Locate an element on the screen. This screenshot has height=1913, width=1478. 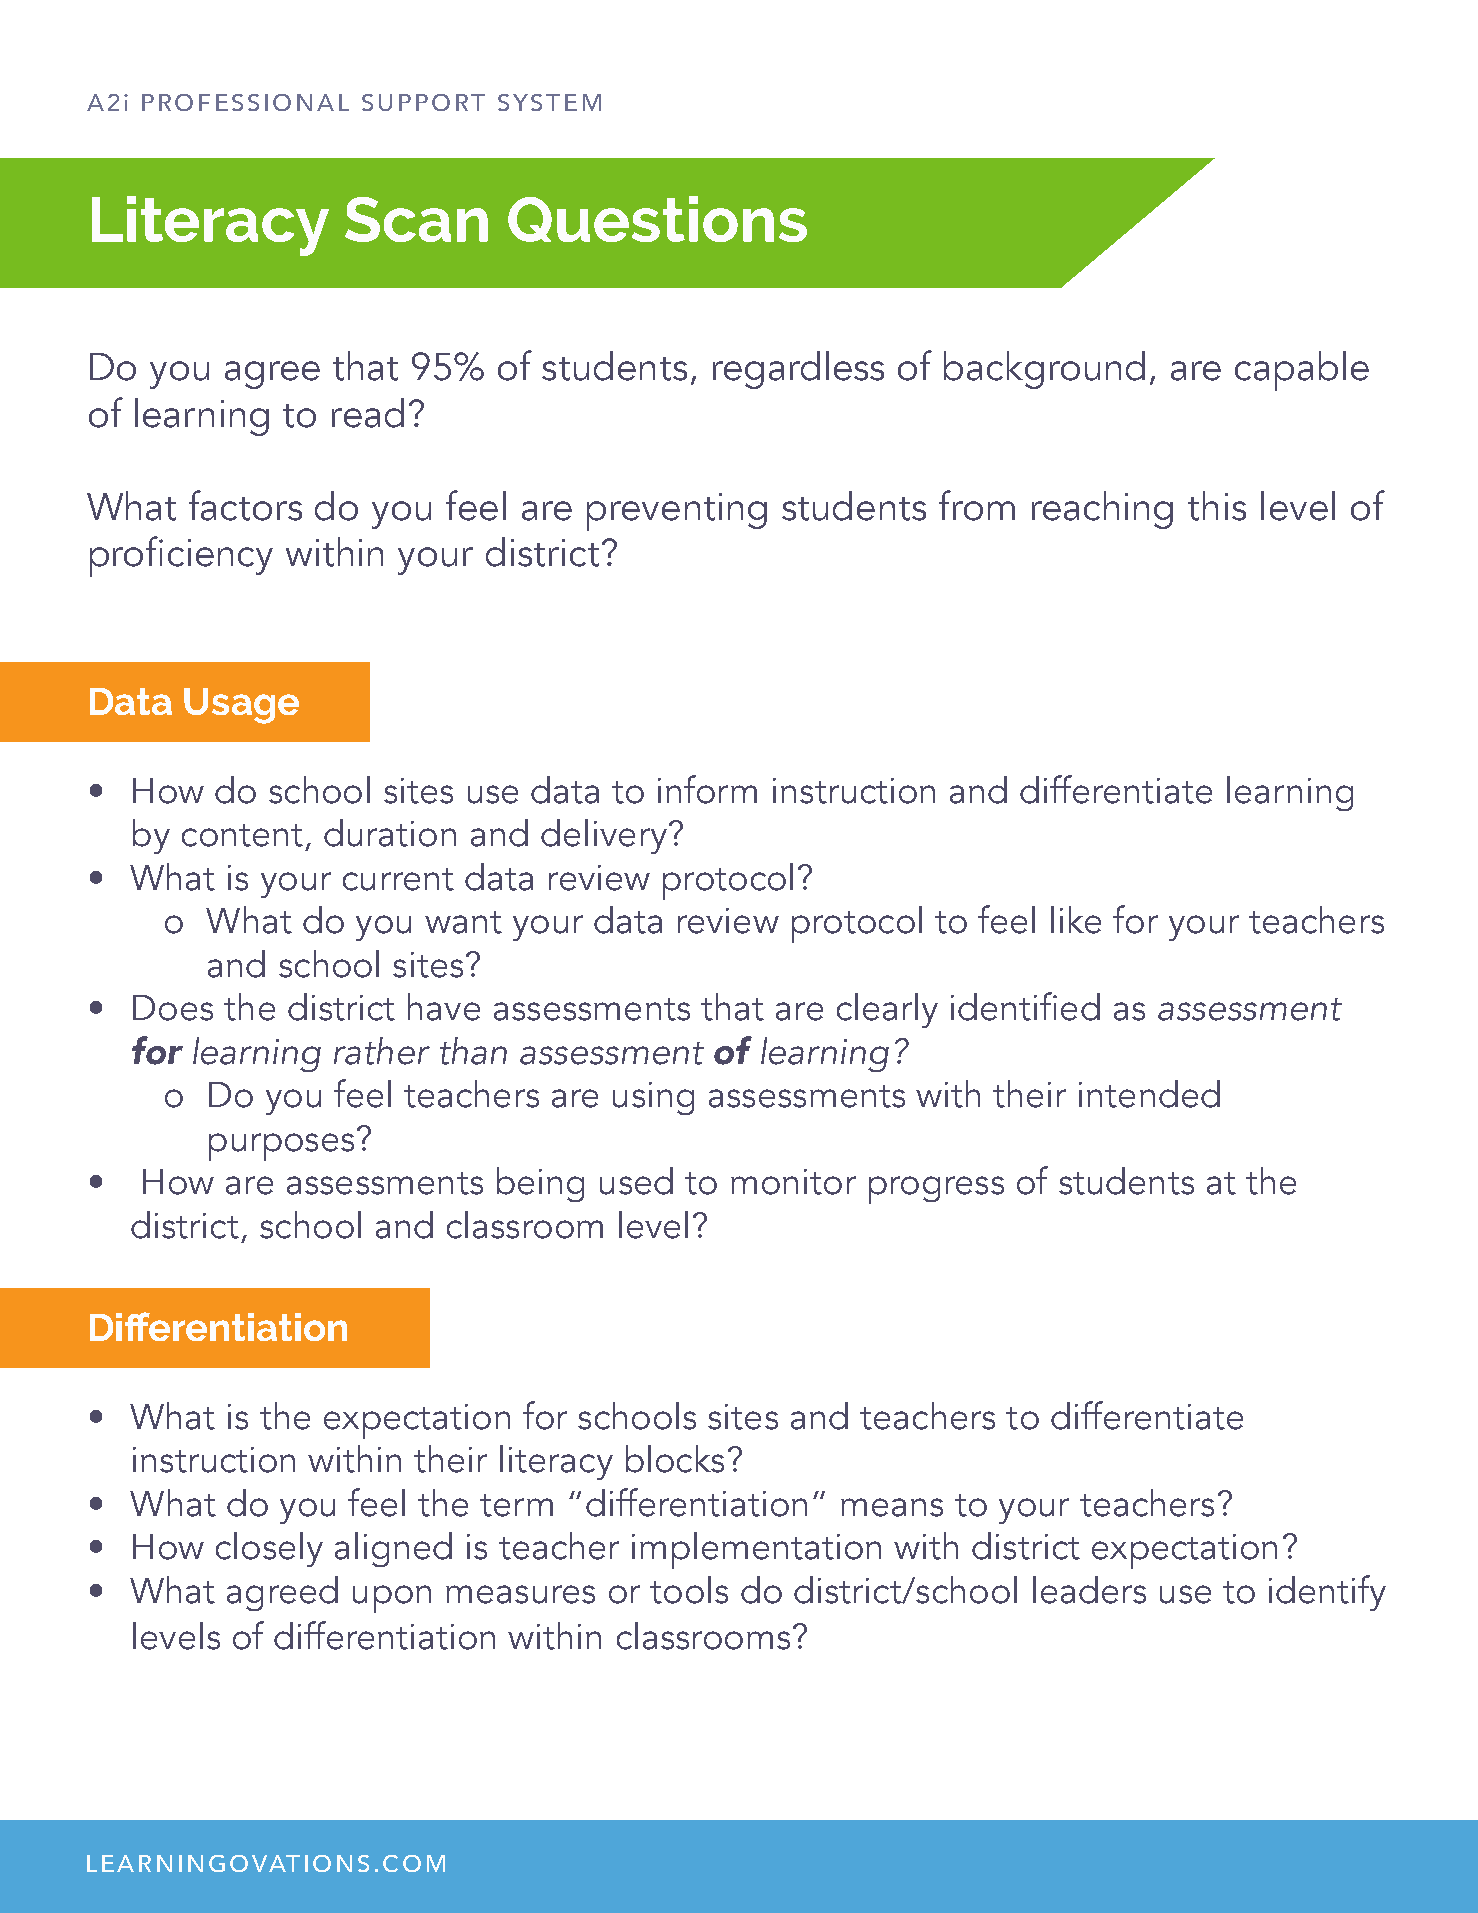
capable is located at coordinates (1302, 371).
